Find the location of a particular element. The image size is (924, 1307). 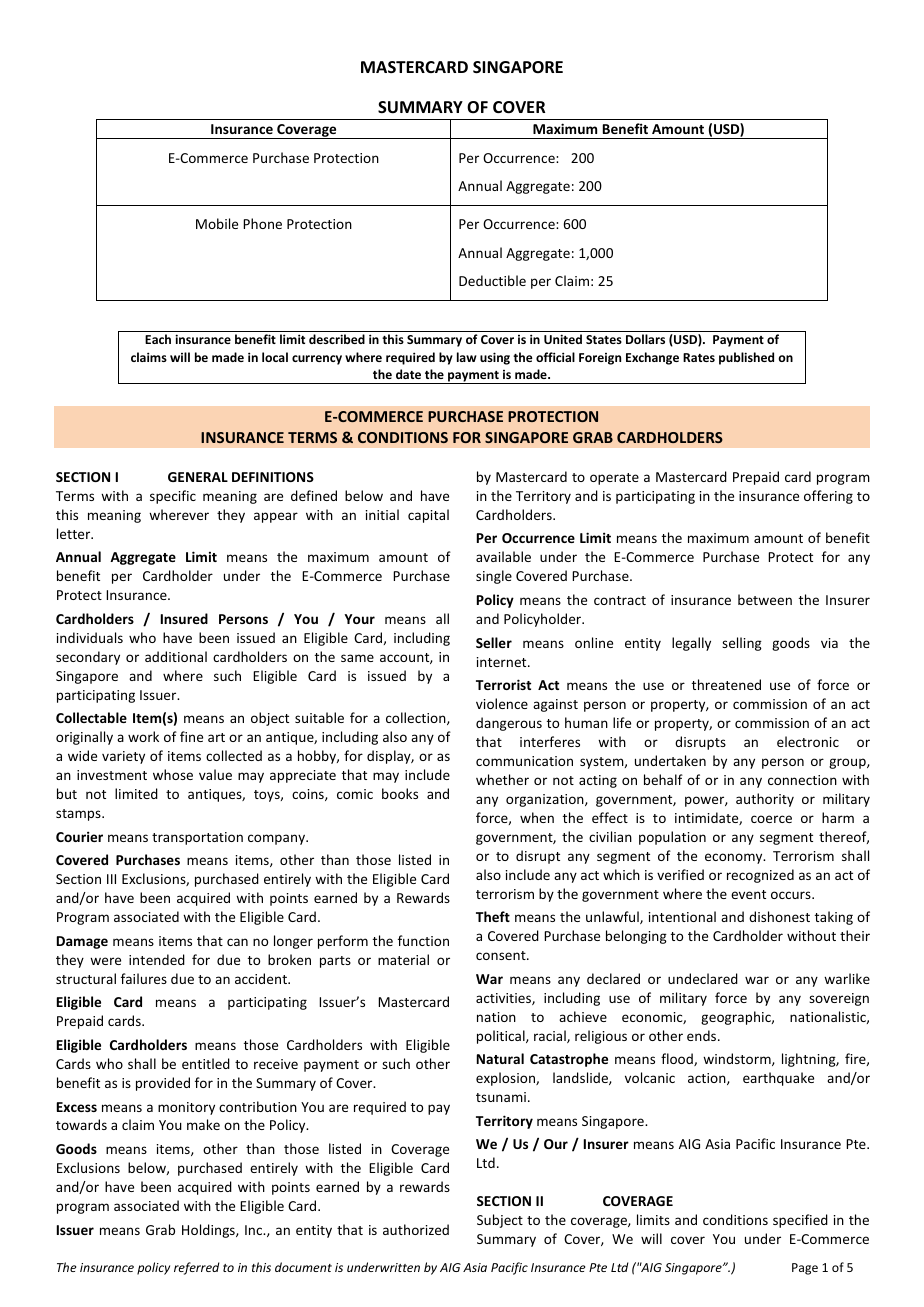

Mobile is located at coordinates (217, 223).
